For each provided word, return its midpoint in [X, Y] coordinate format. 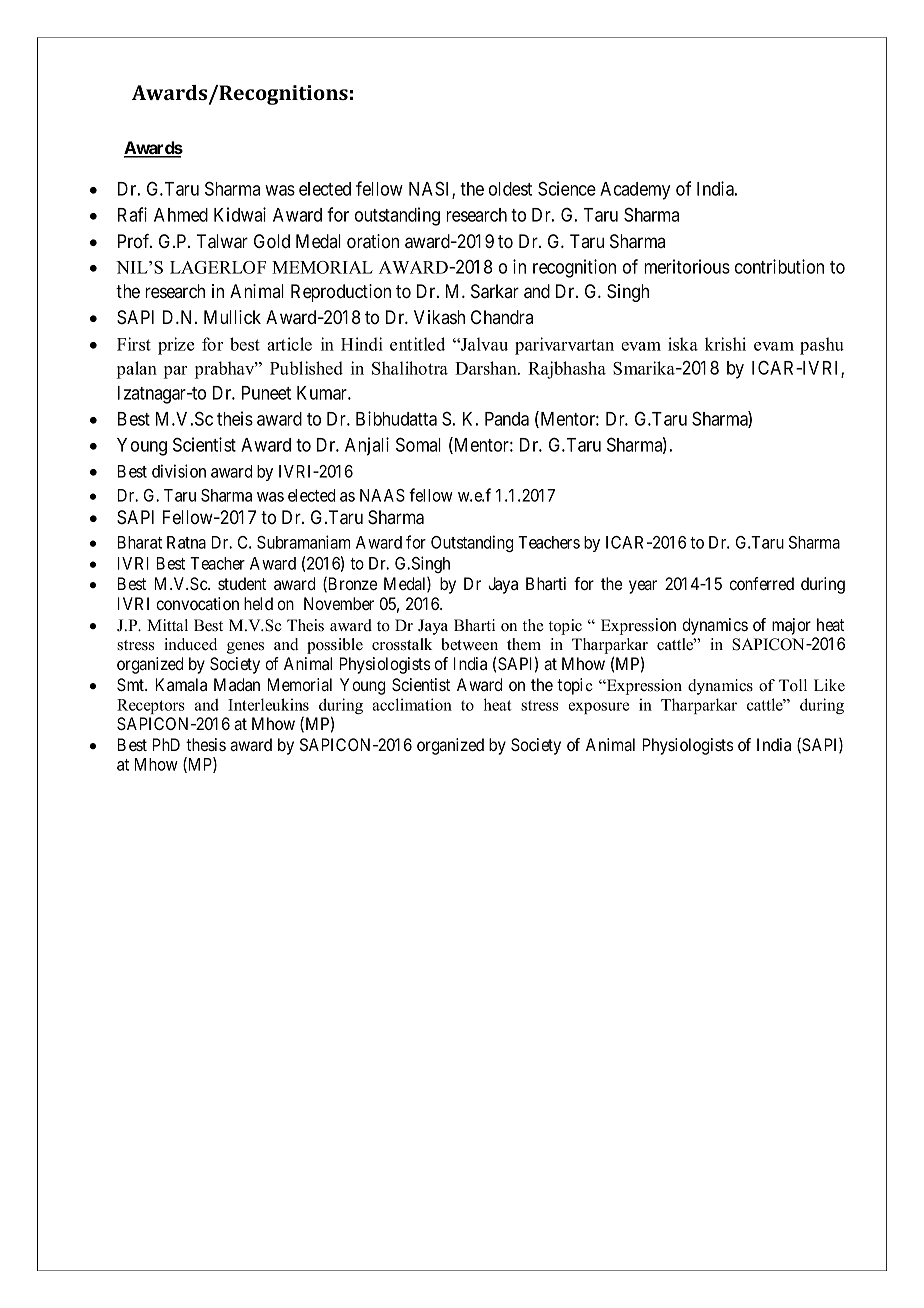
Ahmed [181, 215]
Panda [507, 419]
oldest [510, 189]
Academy [635, 191]
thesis [206, 744]
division [179, 471]
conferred [761, 583]
